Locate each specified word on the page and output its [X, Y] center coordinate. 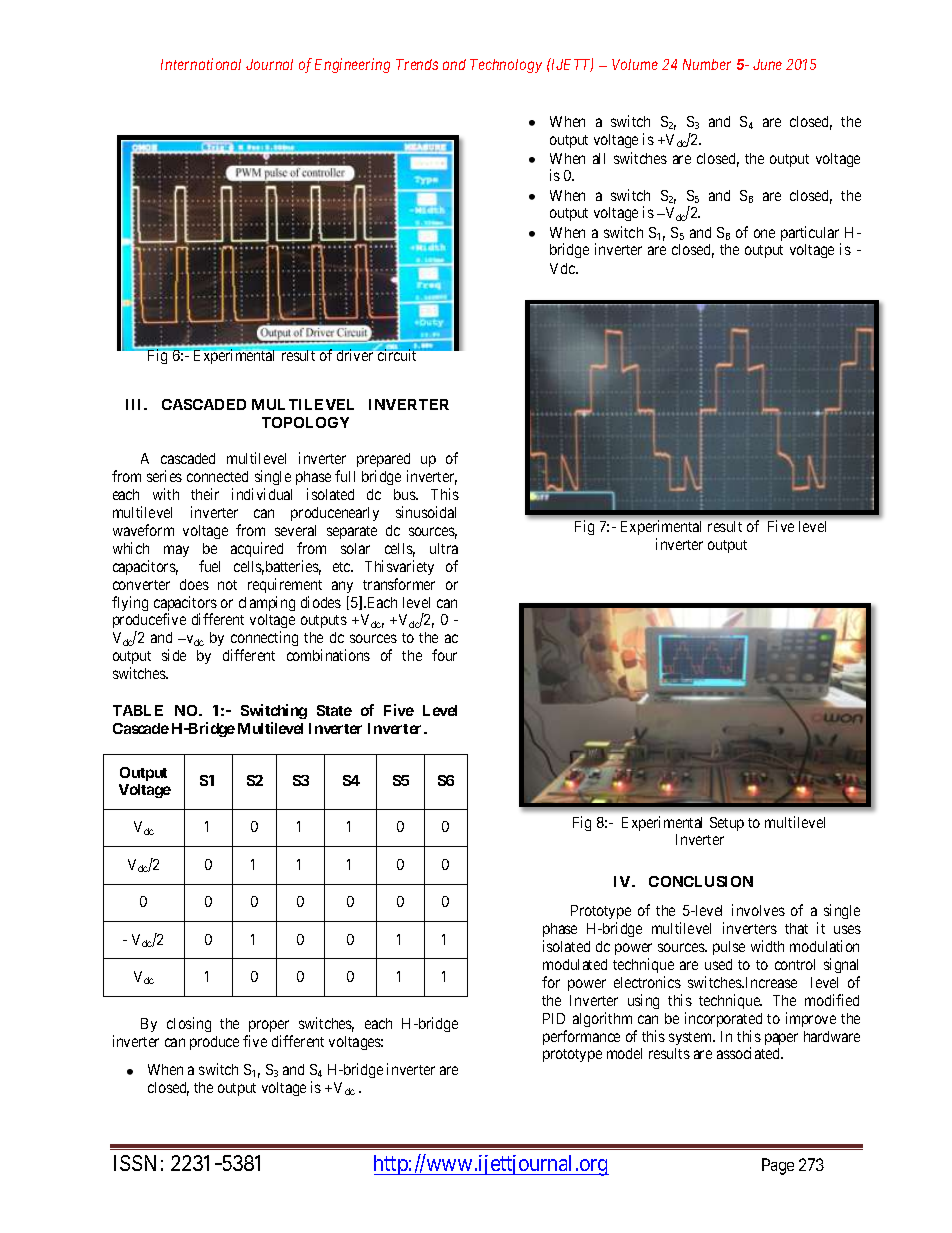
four [444, 655]
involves [758, 910]
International [201, 64]
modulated [575, 964]
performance [581, 1037]
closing [189, 1024]
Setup [727, 824]
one [764, 233]
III [136, 404]
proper [269, 1026]
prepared [383, 462]
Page [778, 1166]
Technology [506, 66]
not [227, 585]
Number [707, 64]
